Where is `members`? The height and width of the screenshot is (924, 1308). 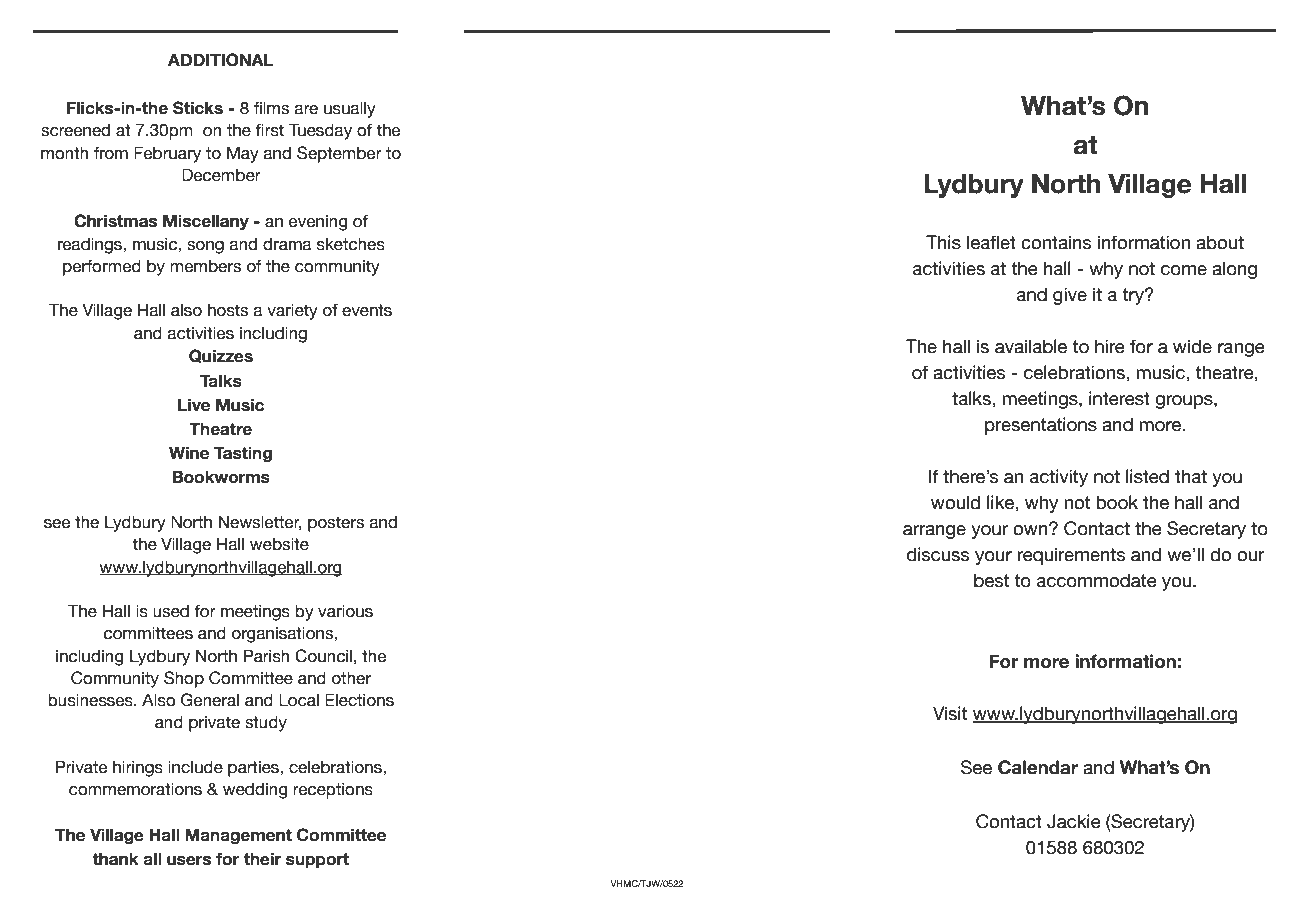
members is located at coordinates (205, 266).
